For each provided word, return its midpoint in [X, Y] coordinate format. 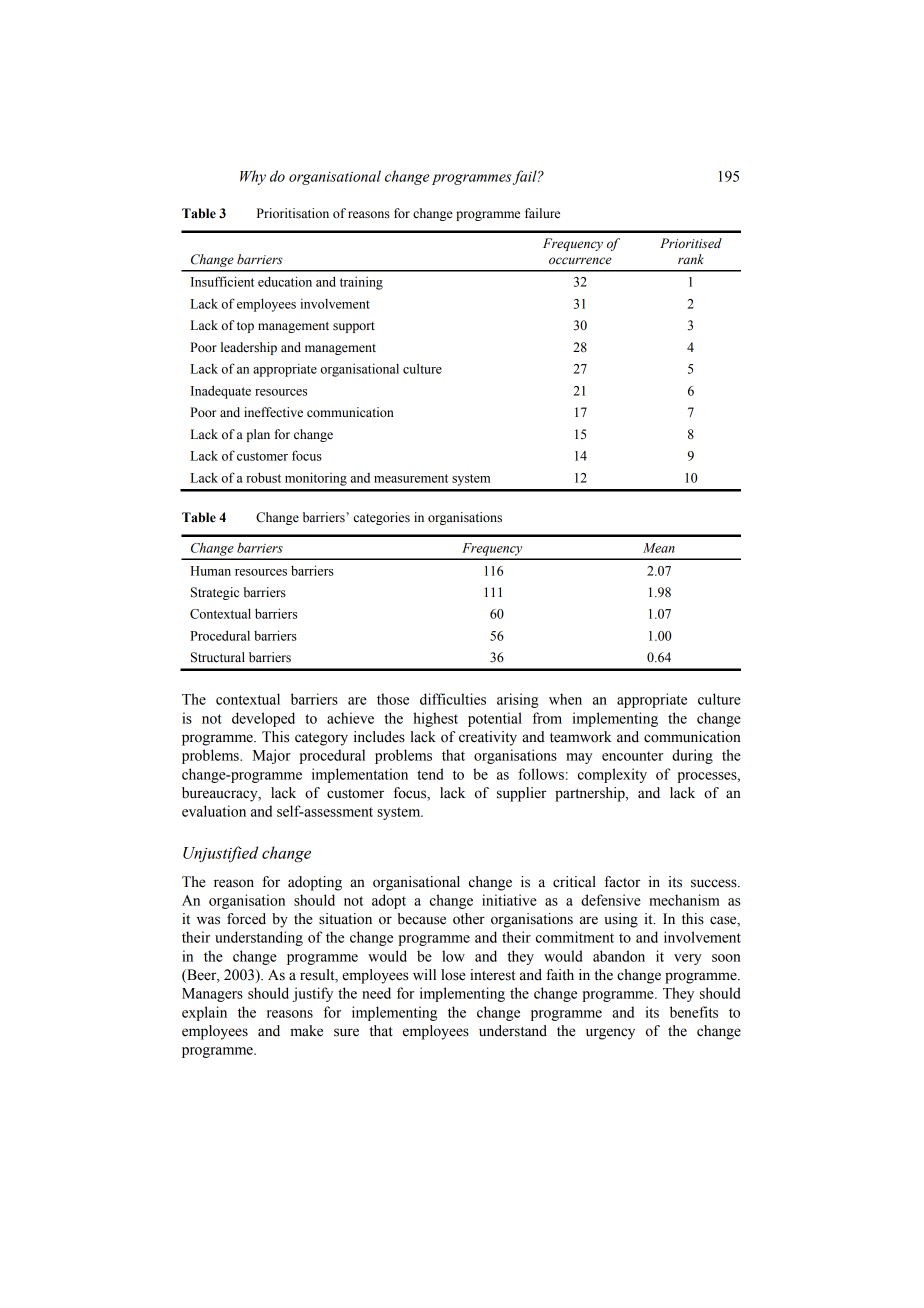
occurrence [580, 261]
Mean [659, 548]
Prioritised [691, 243]
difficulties [453, 699]
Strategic [215, 593]
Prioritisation [293, 213]
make [306, 1031]
